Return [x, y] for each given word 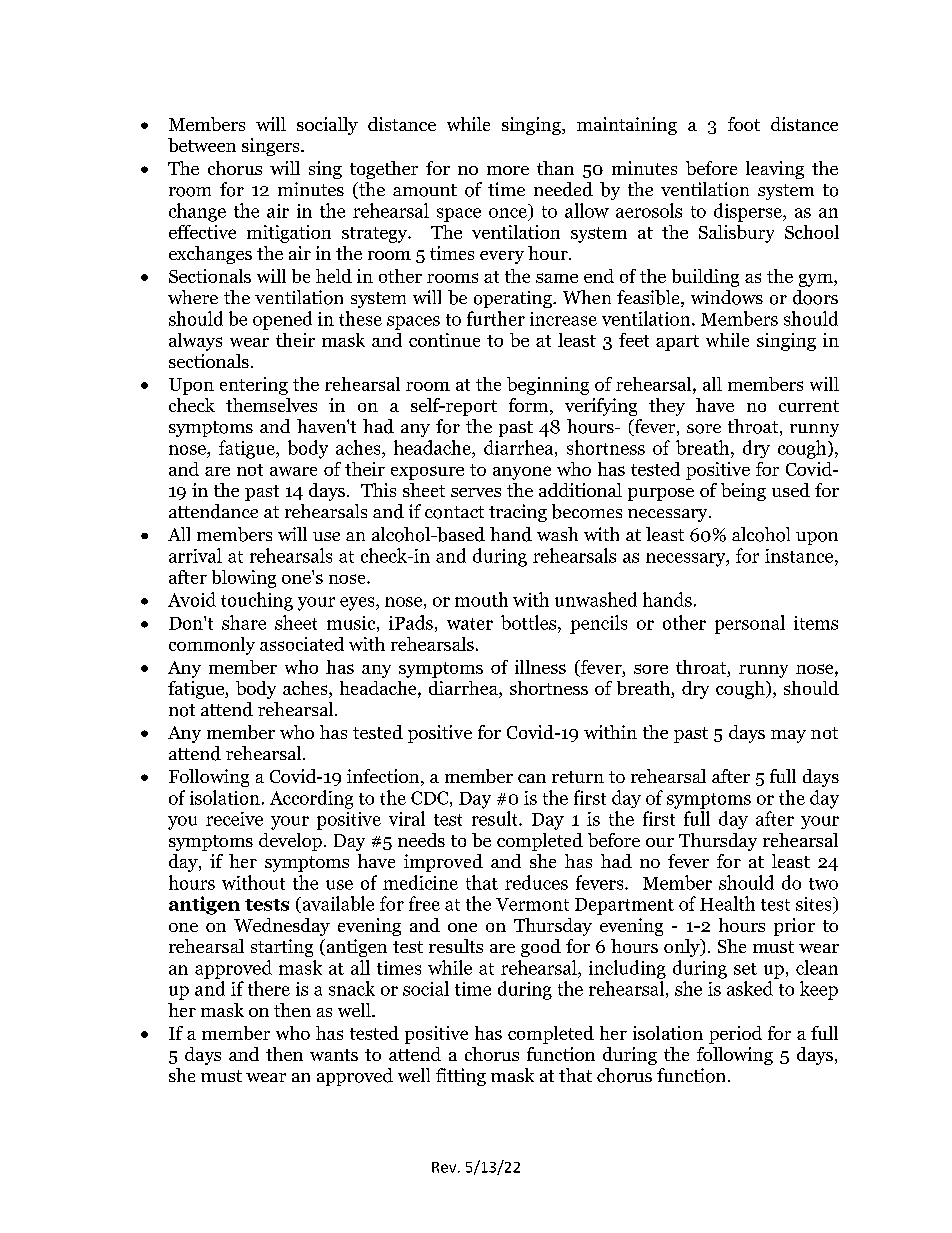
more [508, 170]
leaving [775, 170]
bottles [530, 622]
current [809, 406]
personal [750, 624]
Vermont [532, 904]
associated [302, 644]
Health [727, 903]
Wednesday [282, 927]
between [202, 145]
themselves [271, 405]
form [530, 406]
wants [334, 1055]
